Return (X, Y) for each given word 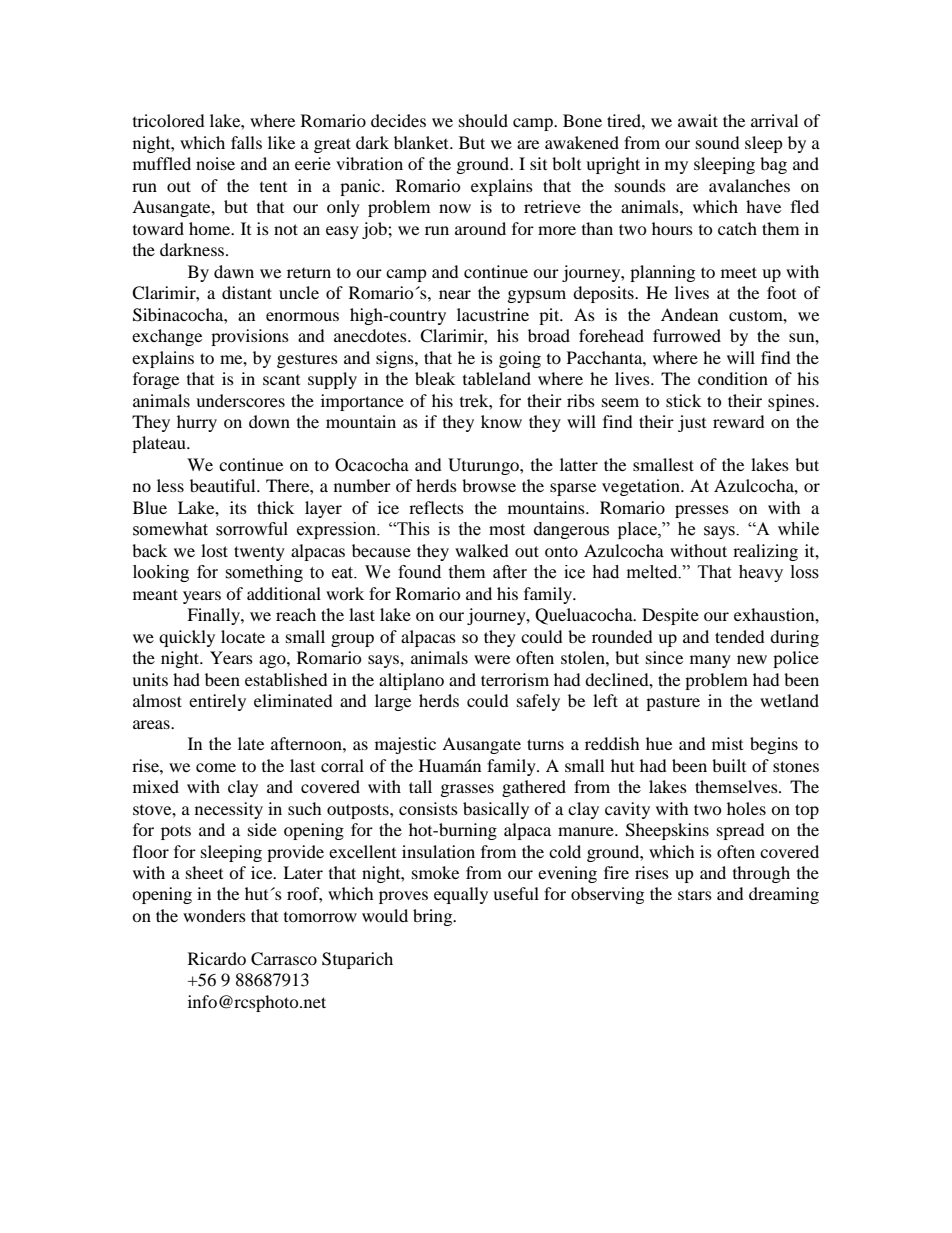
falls (246, 142)
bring (434, 917)
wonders (214, 915)
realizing (765, 552)
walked (481, 550)
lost (214, 550)
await (698, 120)
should (483, 120)
